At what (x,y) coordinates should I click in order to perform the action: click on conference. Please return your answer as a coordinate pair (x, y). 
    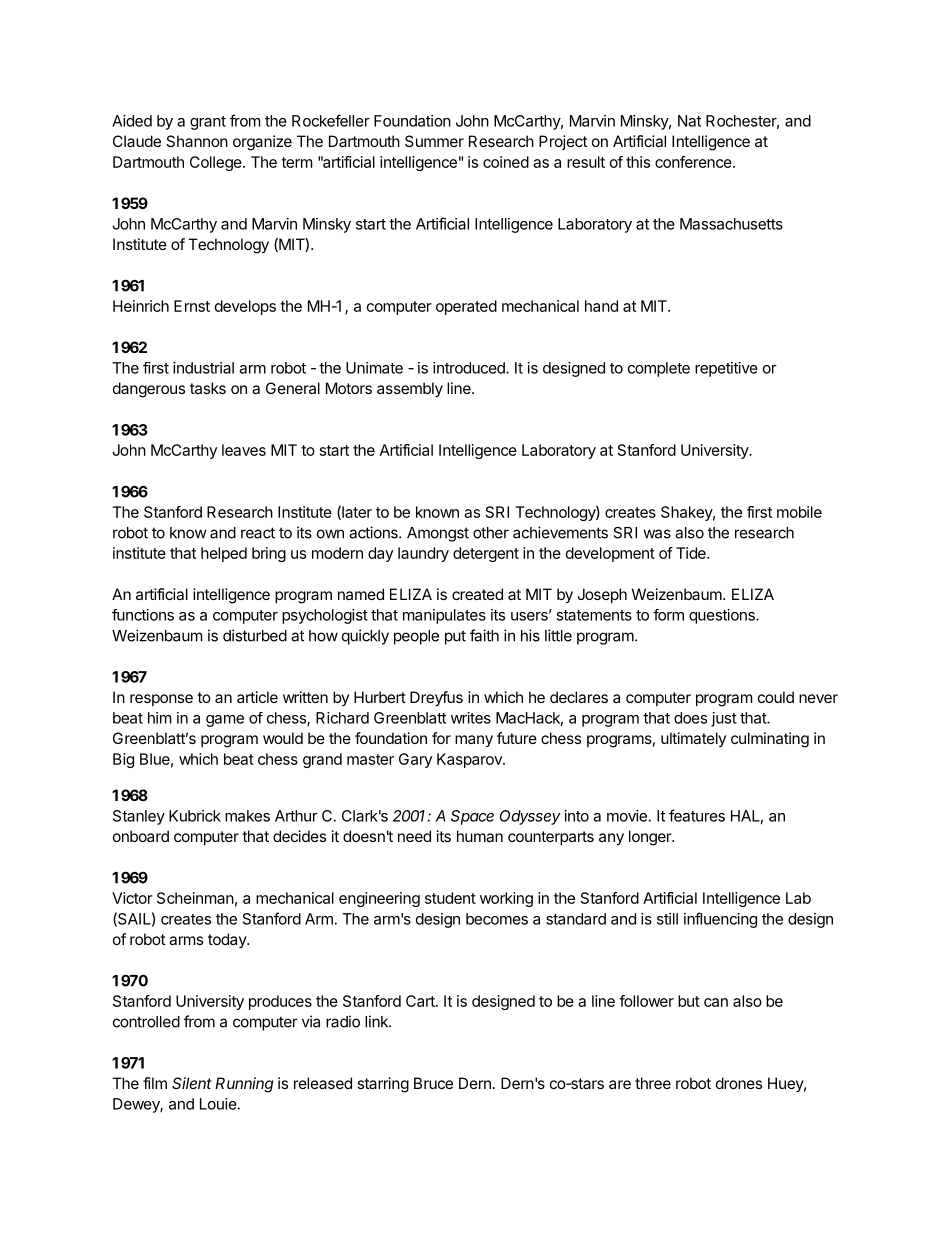
    Looking at the image, I should click on (694, 162).
